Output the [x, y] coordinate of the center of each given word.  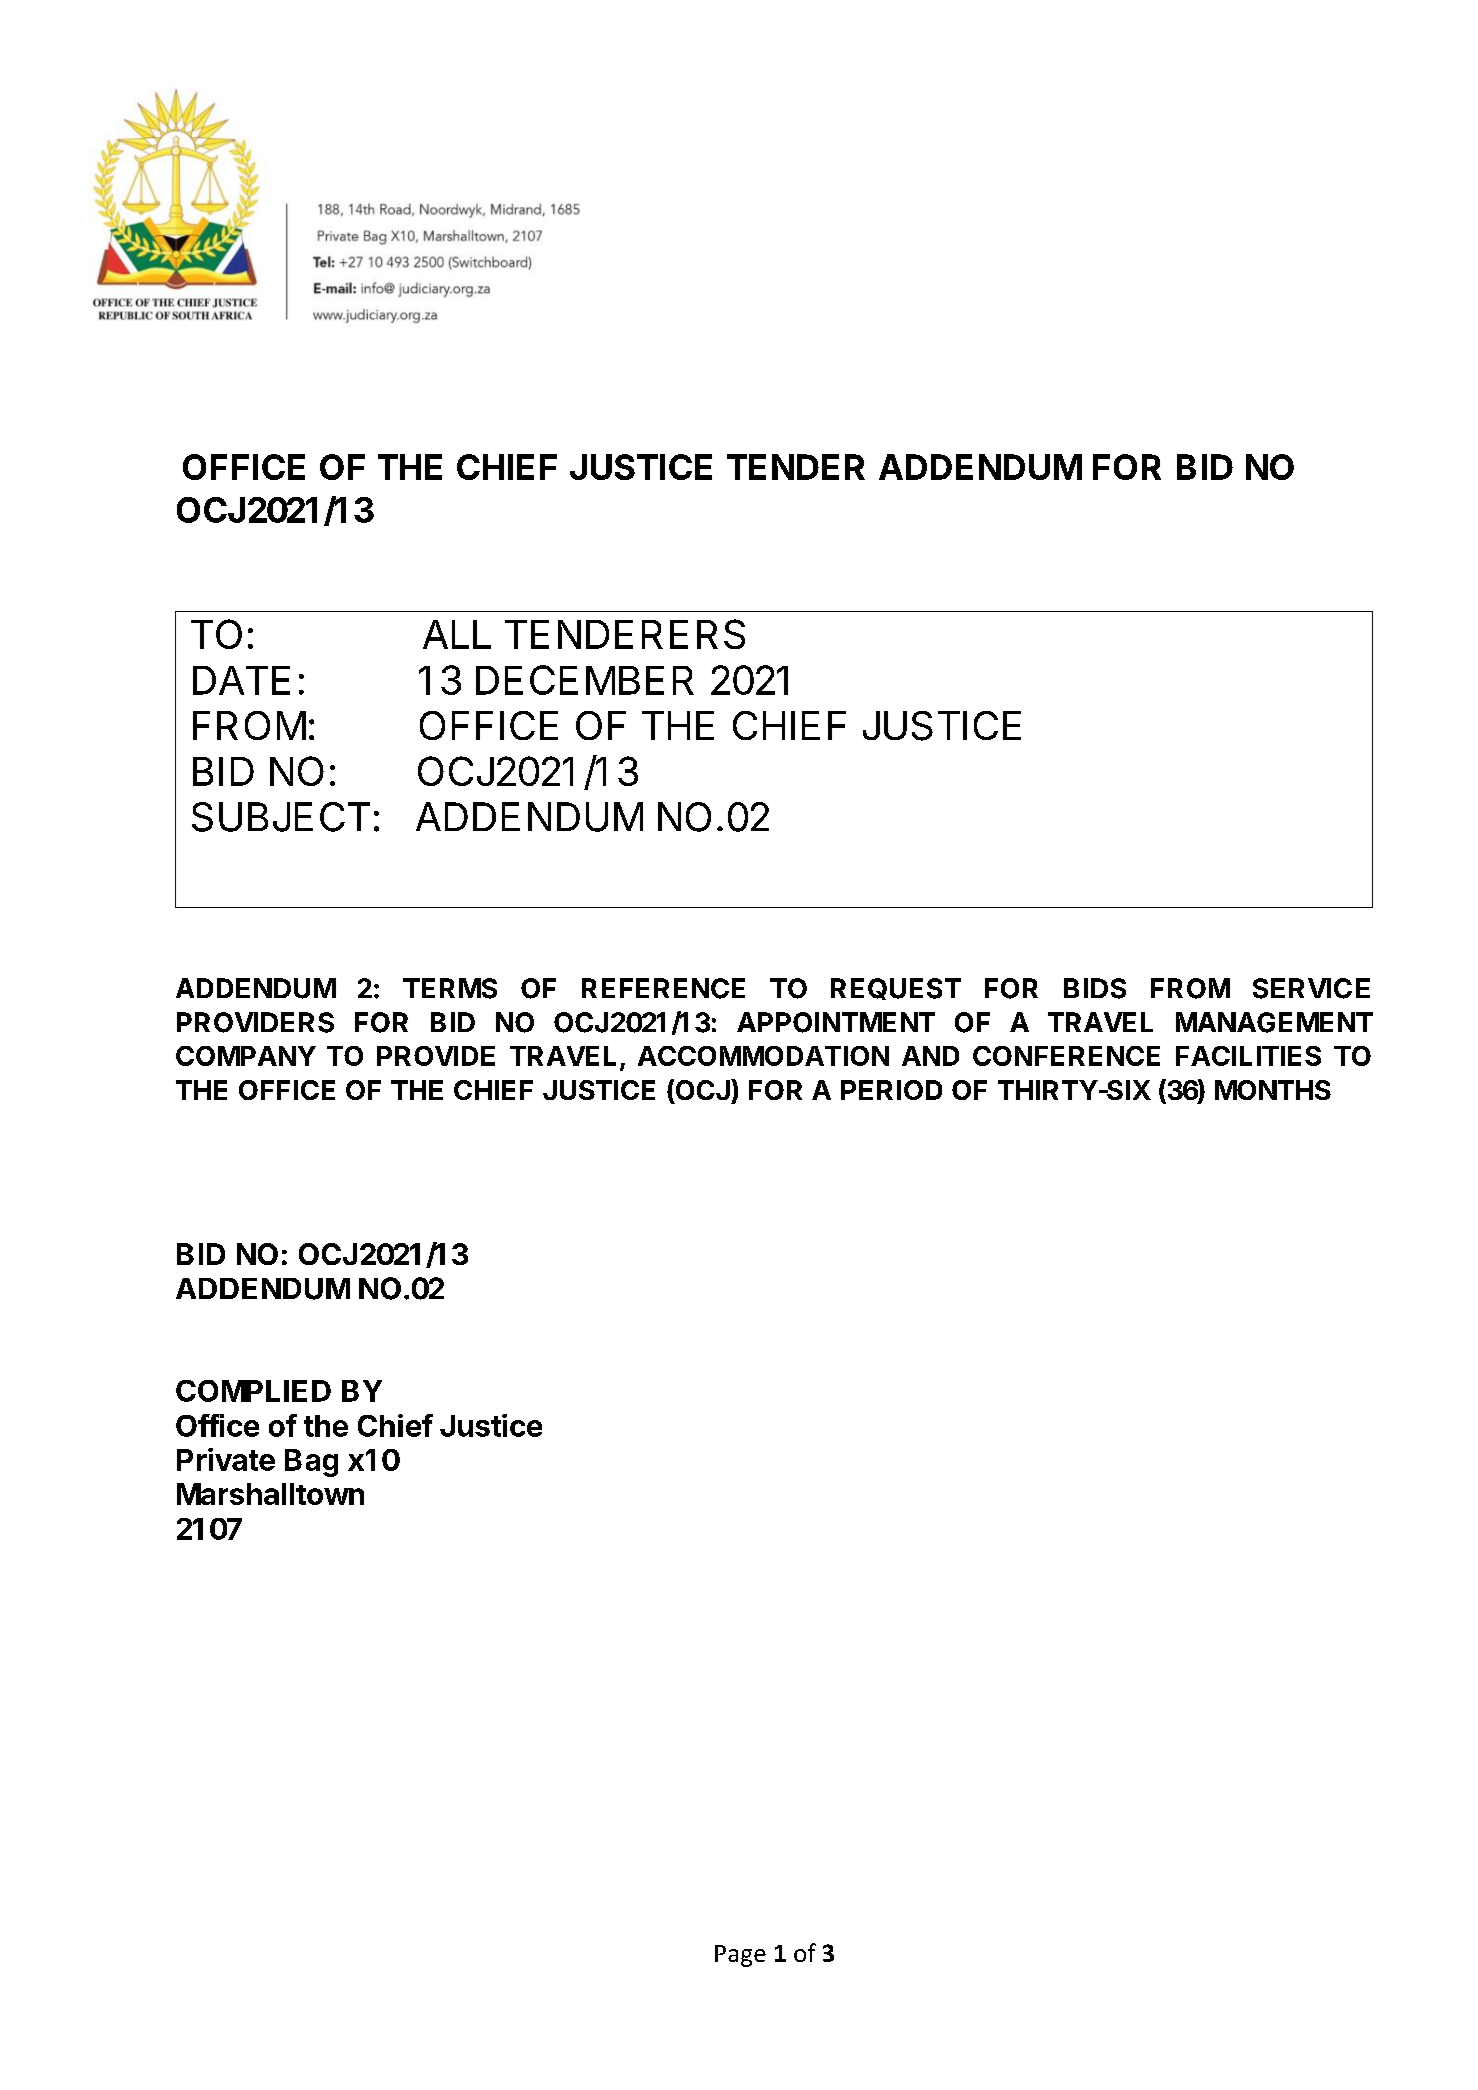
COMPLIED [253, 1391]
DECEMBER [585, 680]
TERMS [450, 988]
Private [226, 1459]
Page [740, 1956]
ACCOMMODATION [763, 1056]
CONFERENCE [1066, 1056]
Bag [311, 1463]
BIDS [1095, 988]
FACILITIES [1248, 1056]
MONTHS [1273, 1090]
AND [930, 1056]
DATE [241, 680]
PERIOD [891, 1090]
